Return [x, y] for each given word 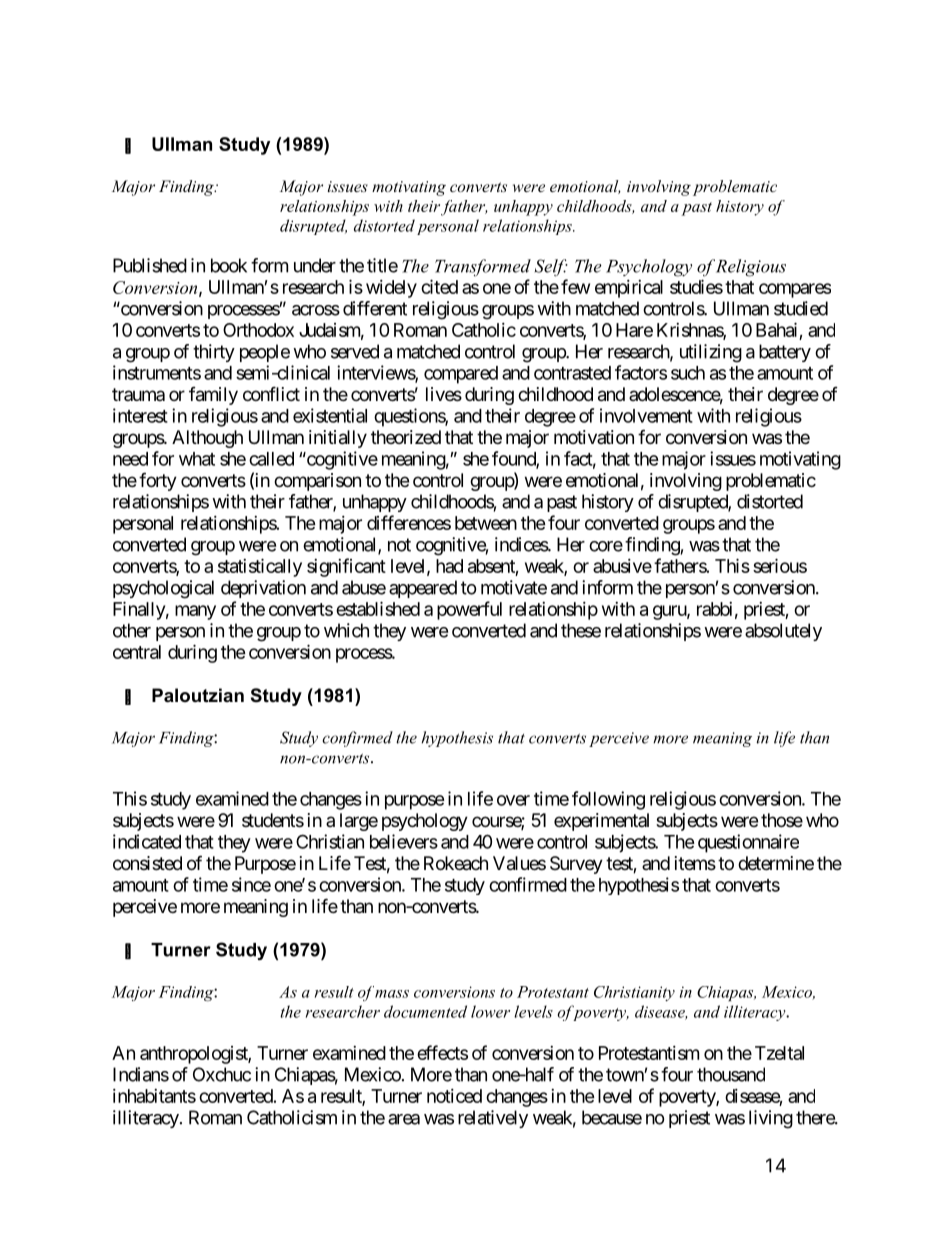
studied [801, 308]
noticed [454, 1096]
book [229, 265]
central [137, 652]
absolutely [783, 632]
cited [439, 286]
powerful [469, 610]
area [404, 1119]
